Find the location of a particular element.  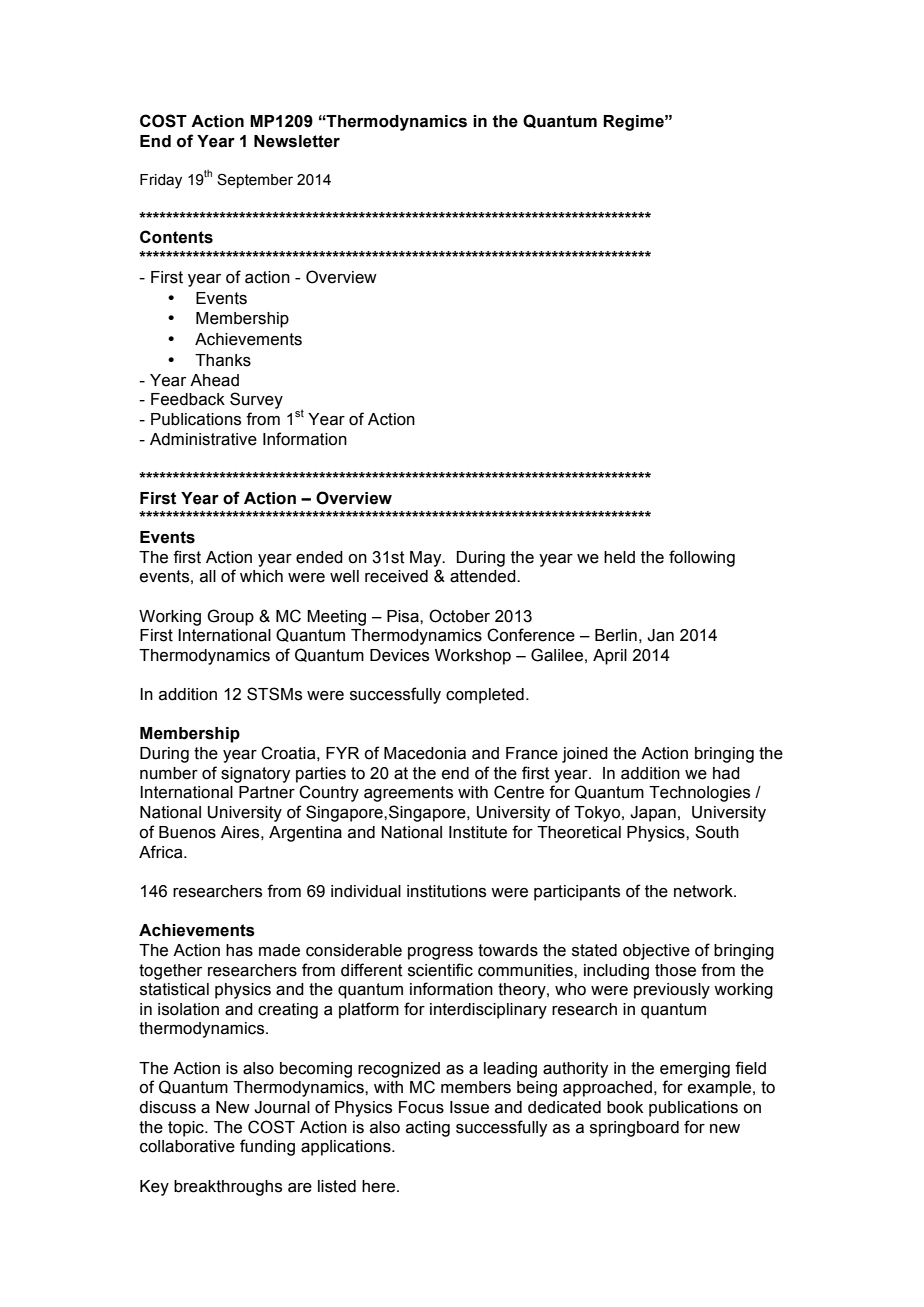

acting is located at coordinates (428, 1129).
